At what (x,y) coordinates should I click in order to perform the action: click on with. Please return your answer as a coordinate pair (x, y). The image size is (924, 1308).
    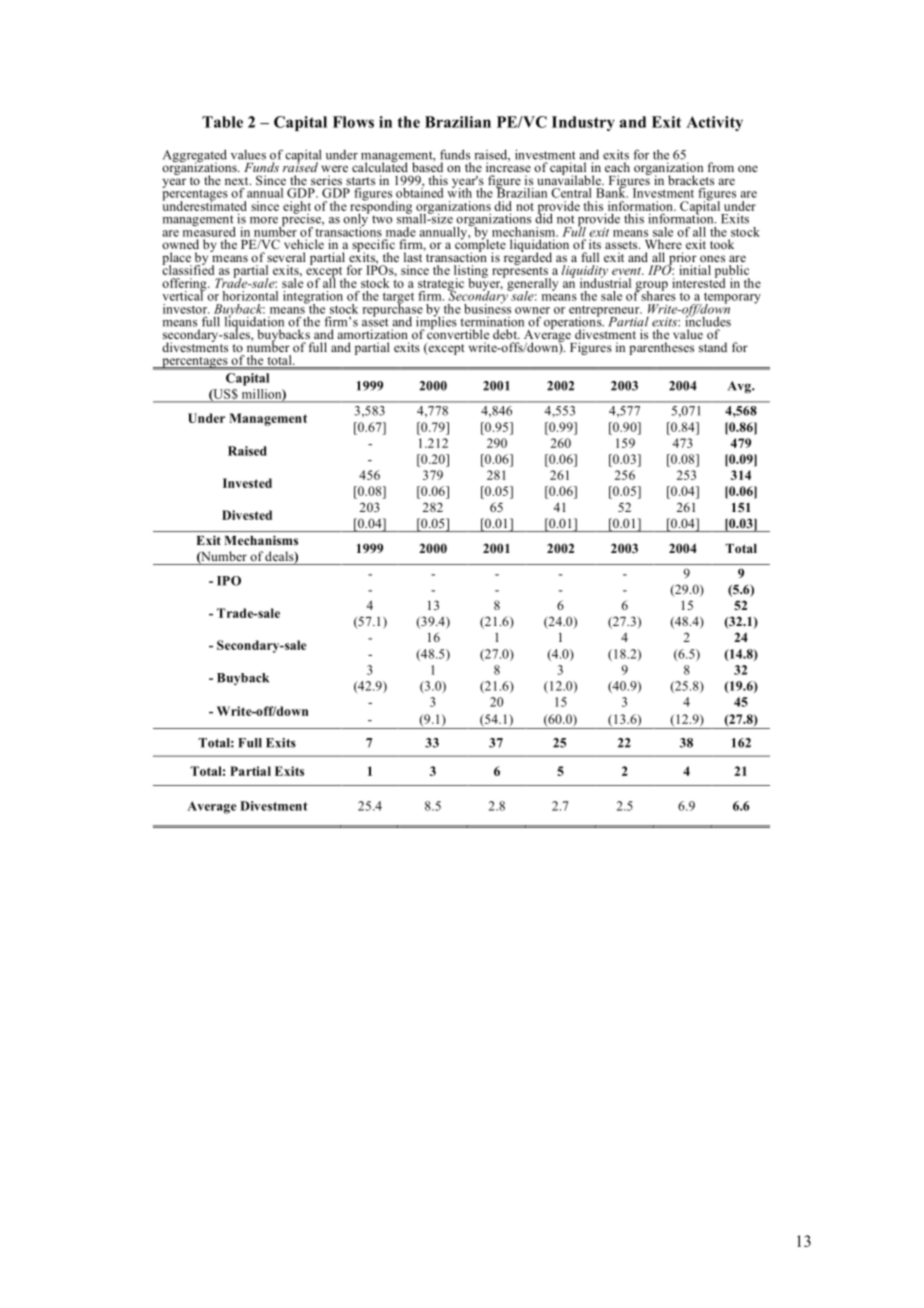
    Looking at the image, I should click on (459, 192).
